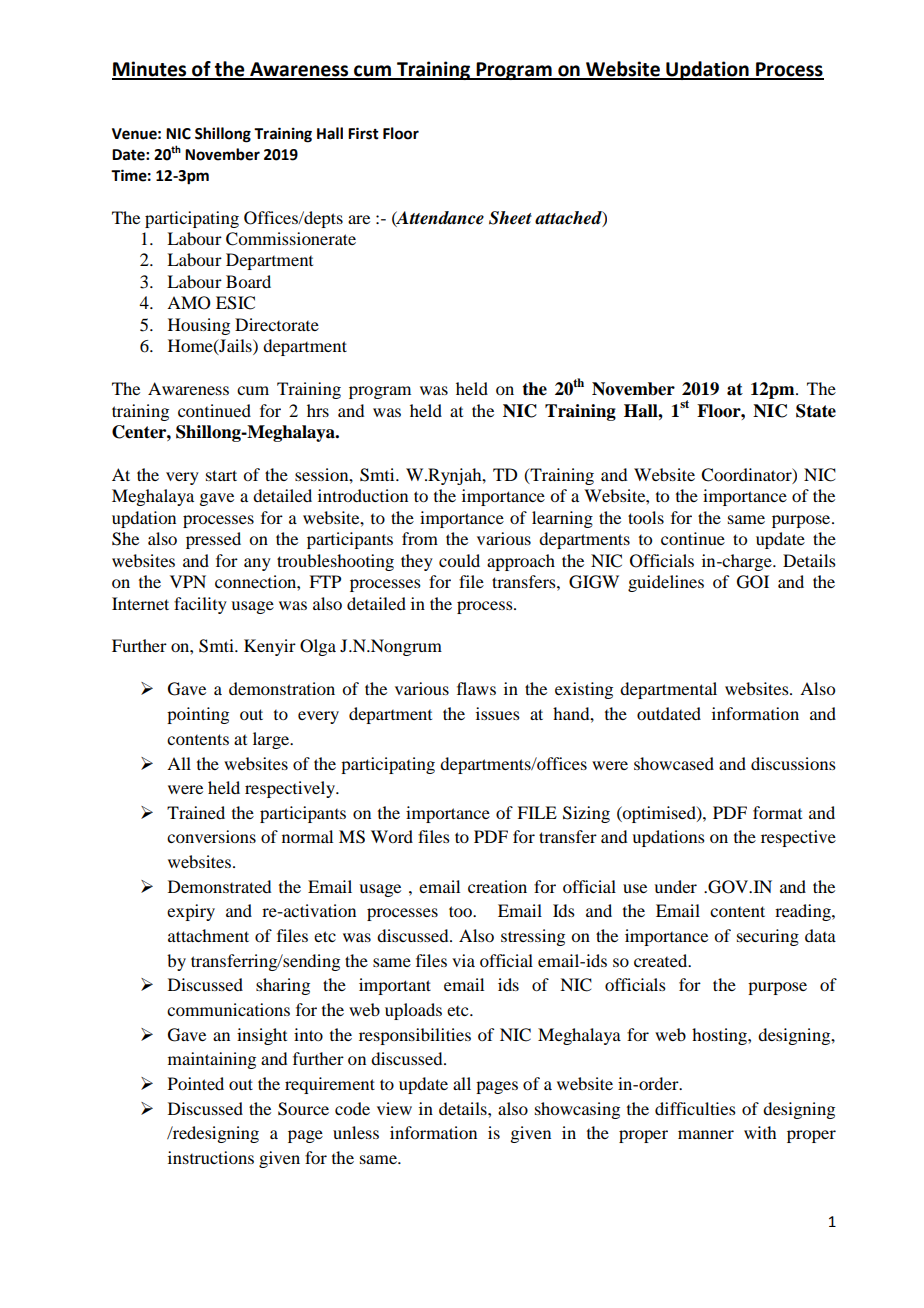 Image resolution: width=924 pixels, height=1308 pixels. Describe the element at coordinates (196, 812) in the page. I see `Trained` at that location.
